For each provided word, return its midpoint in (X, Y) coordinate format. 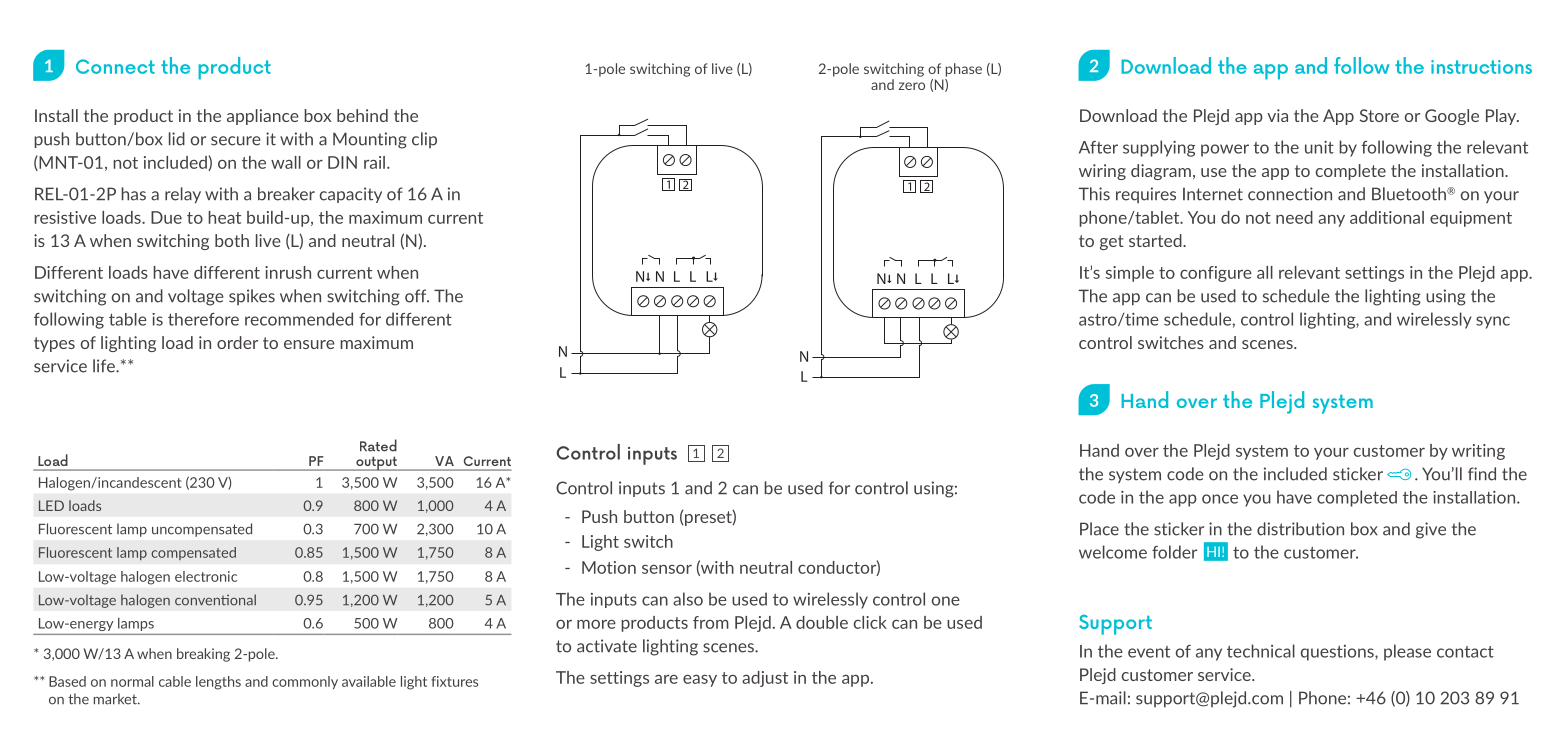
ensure (309, 344)
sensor (667, 569)
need (1294, 217)
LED (51, 505)
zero (911, 86)
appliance (263, 117)
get (1112, 242)
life (105, 366)
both (232, 240)
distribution (1300, 529)
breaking (203, 655)
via (1277, 115)
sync (1493, 322)
